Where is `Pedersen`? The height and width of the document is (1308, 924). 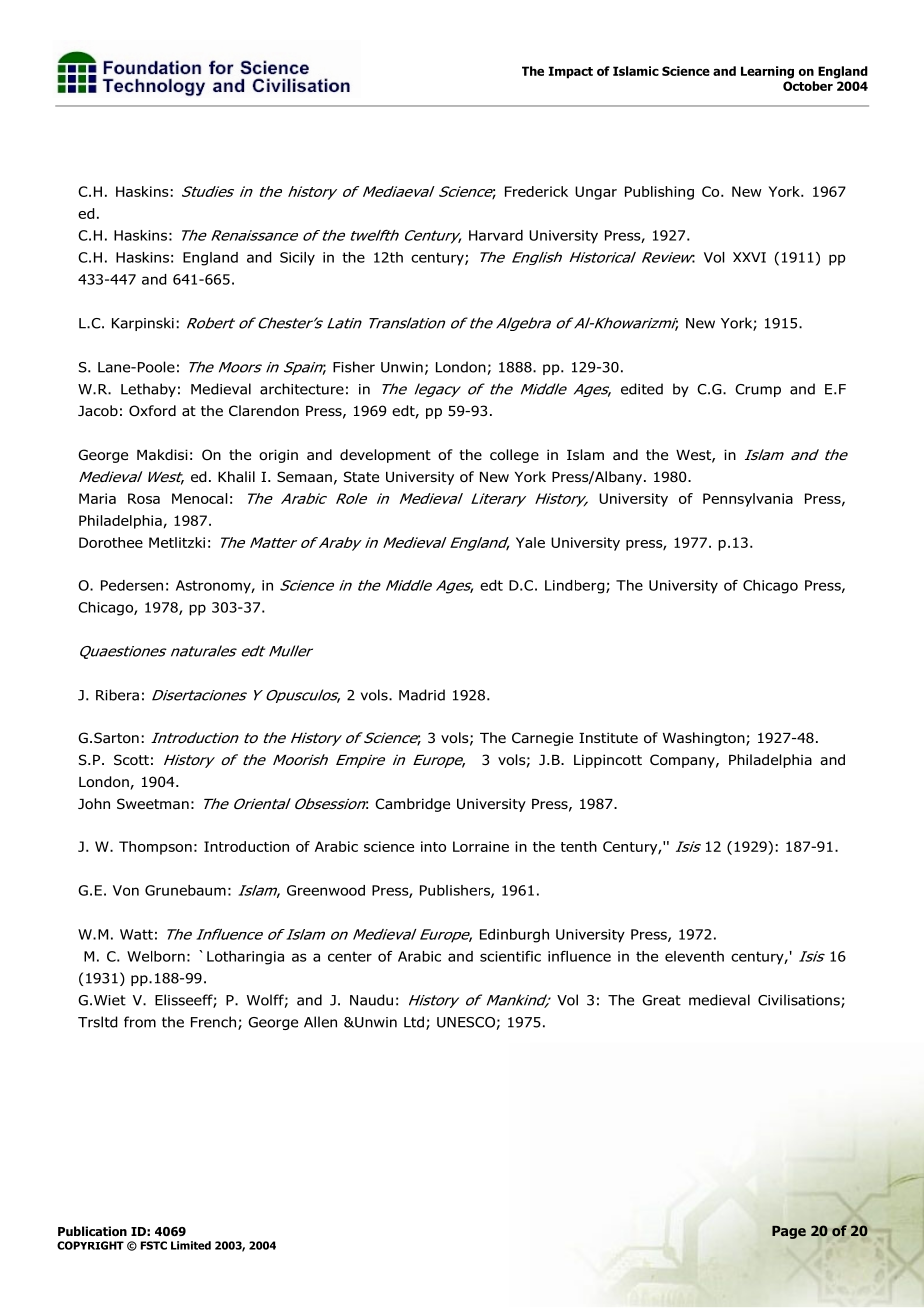
Pedersen is located at coordinates (132, 585).
